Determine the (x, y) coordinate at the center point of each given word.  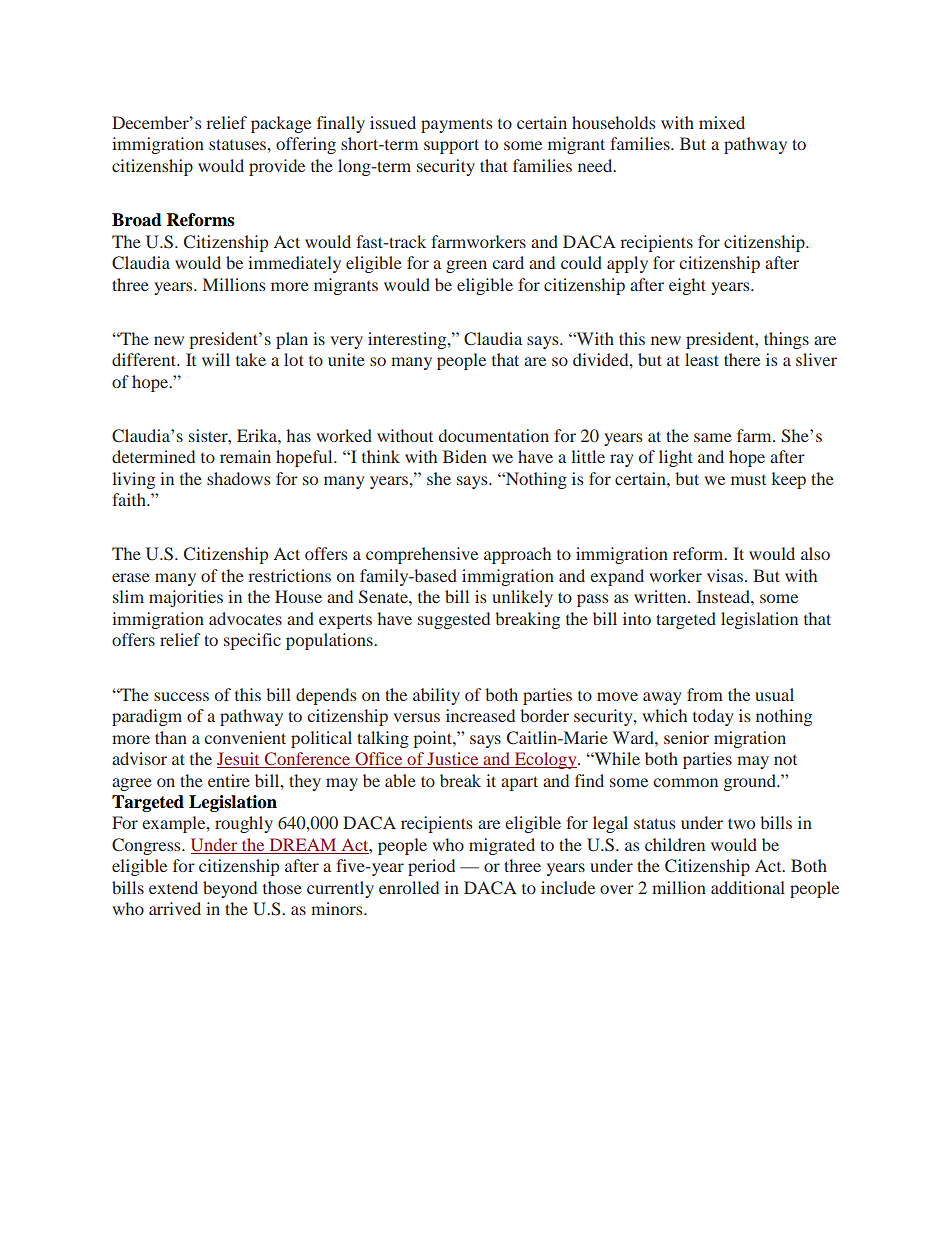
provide (277, 167)
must (748, 480)
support (451, 146)
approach (517, 555)
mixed (722, 122)
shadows (238, 478)
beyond (230, 889)
